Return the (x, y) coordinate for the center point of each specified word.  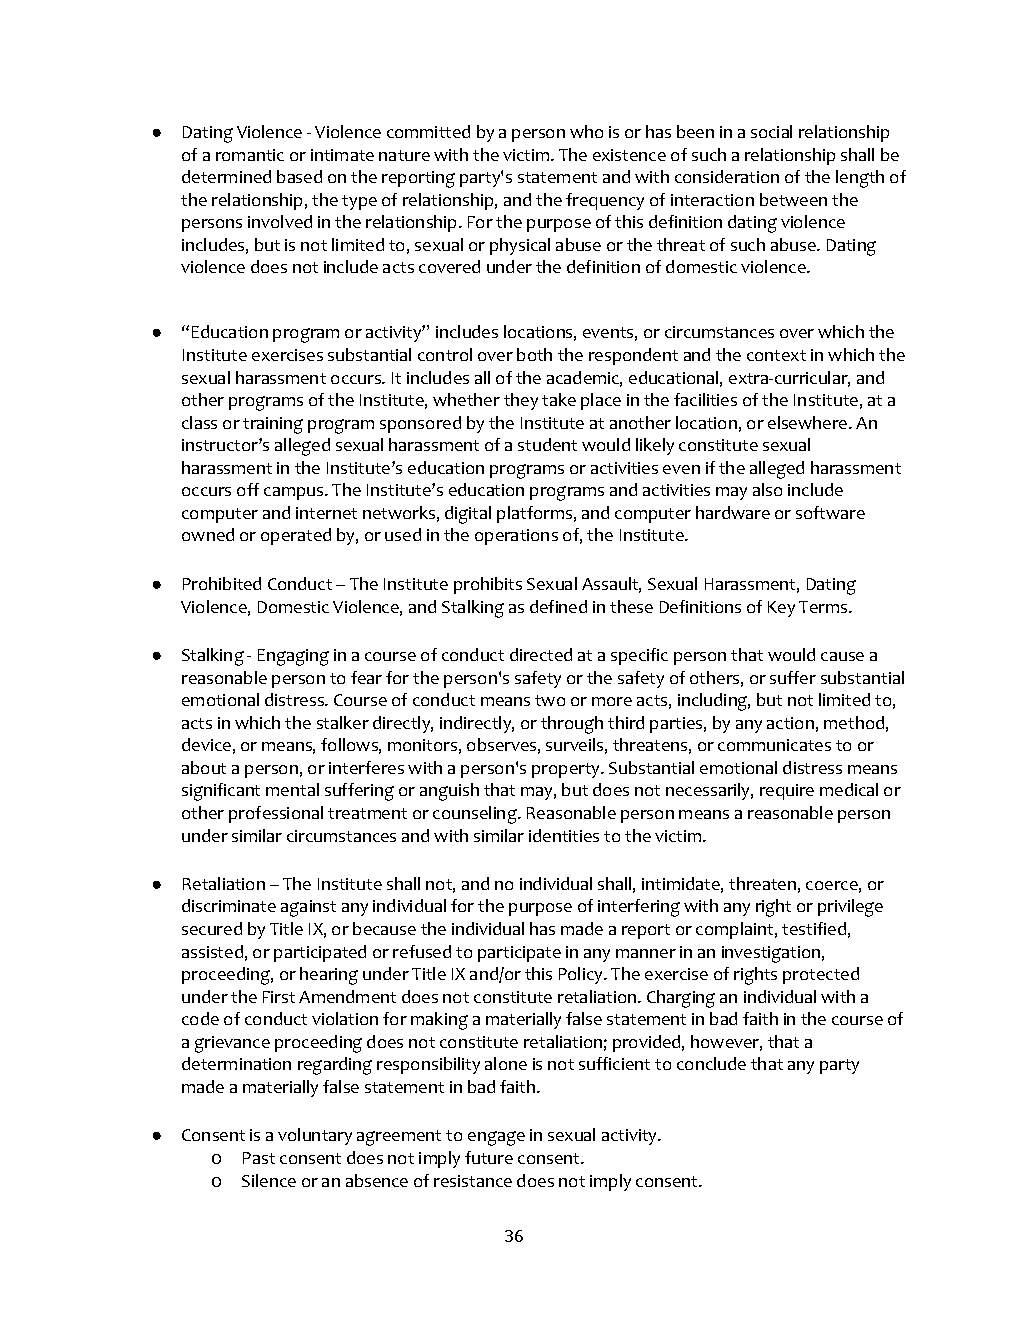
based (299, 176)
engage (496, 1138)
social (771, 131)
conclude (711, 1063)
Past (259, 1158)
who (586, 131)
